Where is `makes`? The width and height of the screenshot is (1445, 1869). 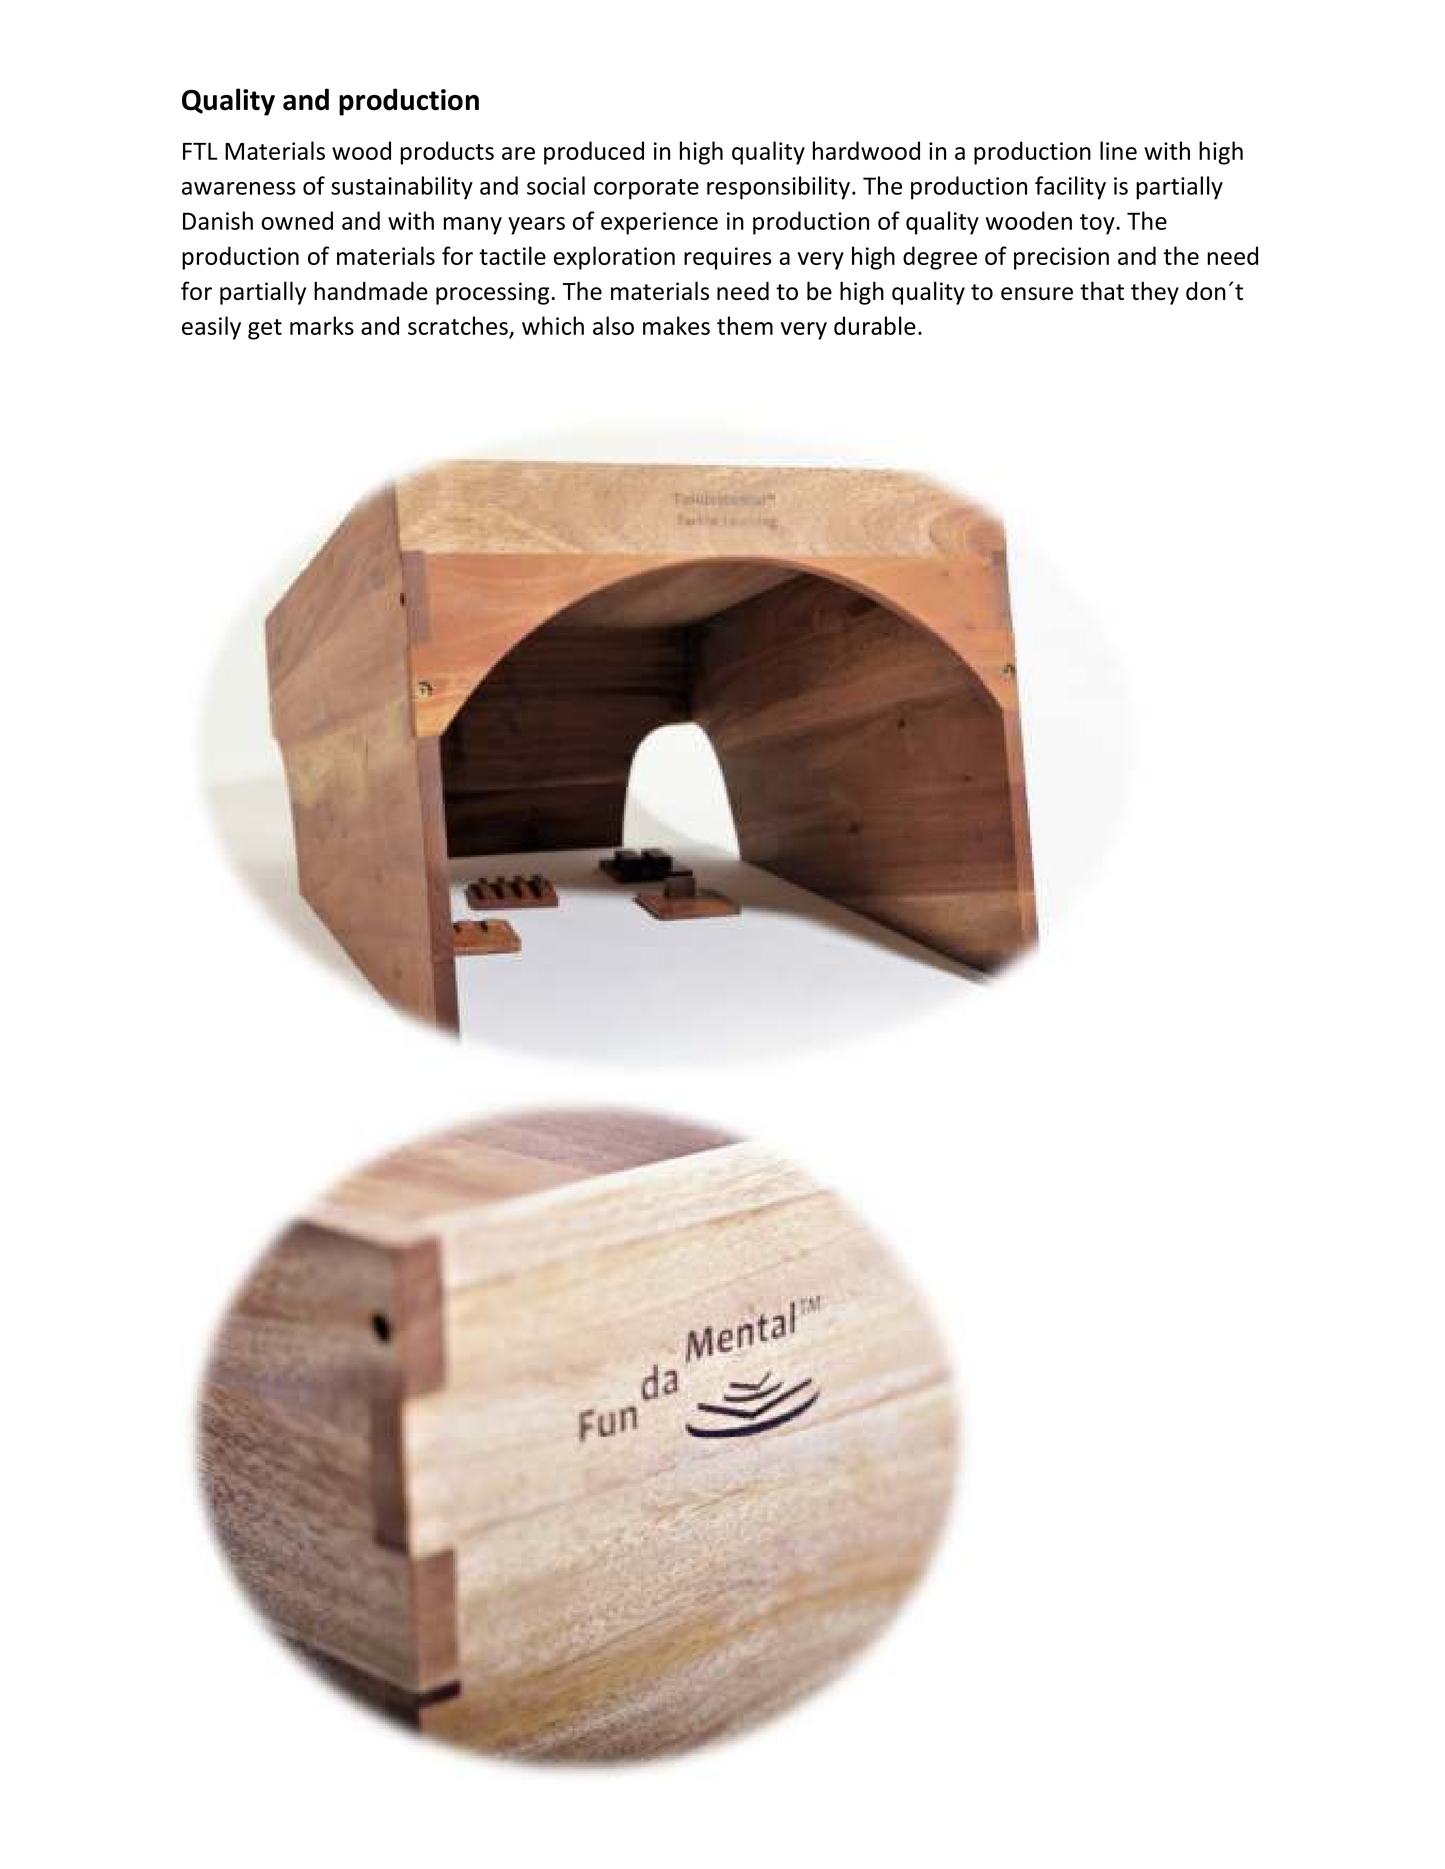 makes is located at coordinates (676, 325).
